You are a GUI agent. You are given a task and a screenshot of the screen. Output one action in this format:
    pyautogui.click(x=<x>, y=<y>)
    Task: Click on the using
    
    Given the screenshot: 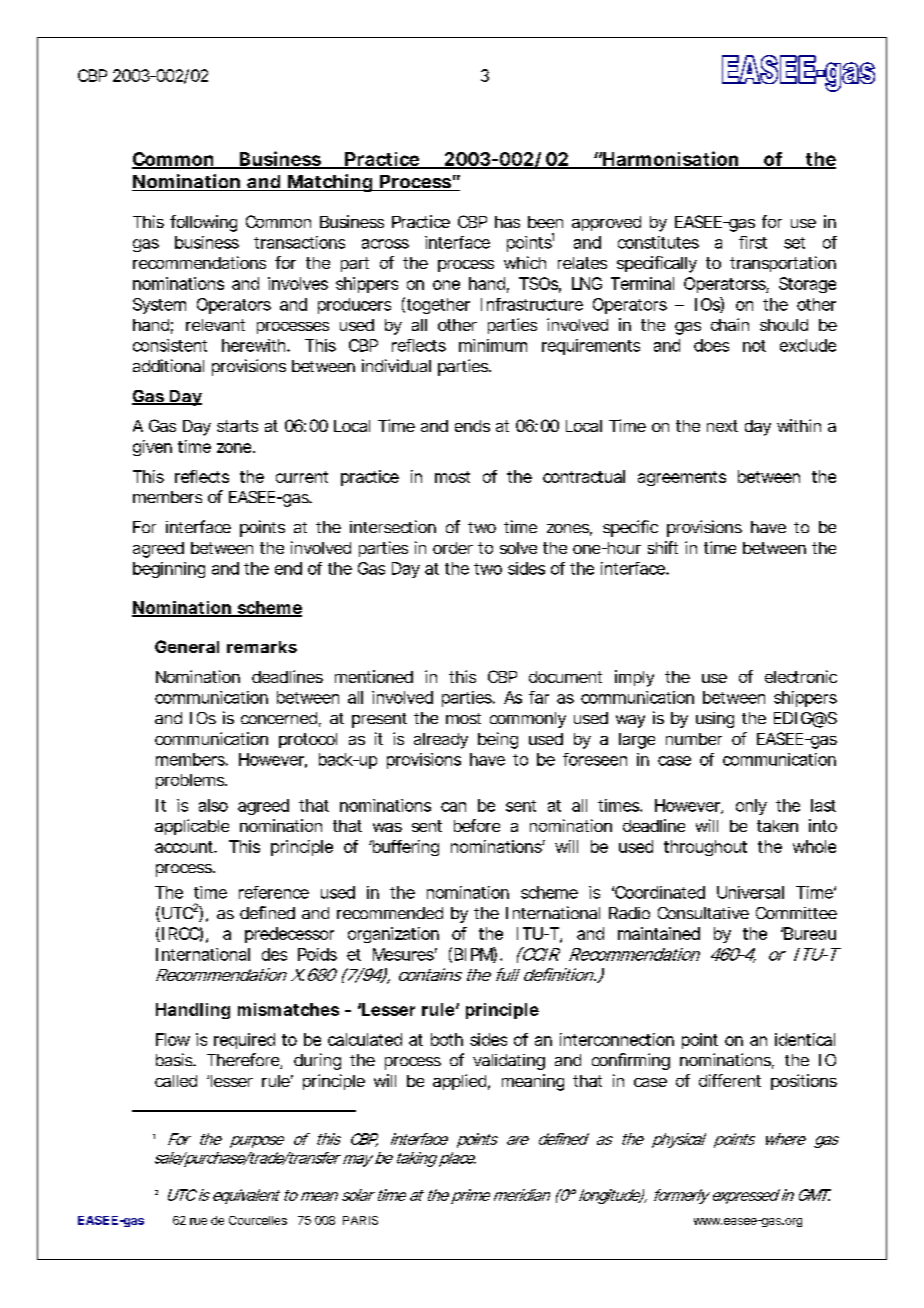 What is the action you would take?
    pyautogui.click(x=715, y=720)
